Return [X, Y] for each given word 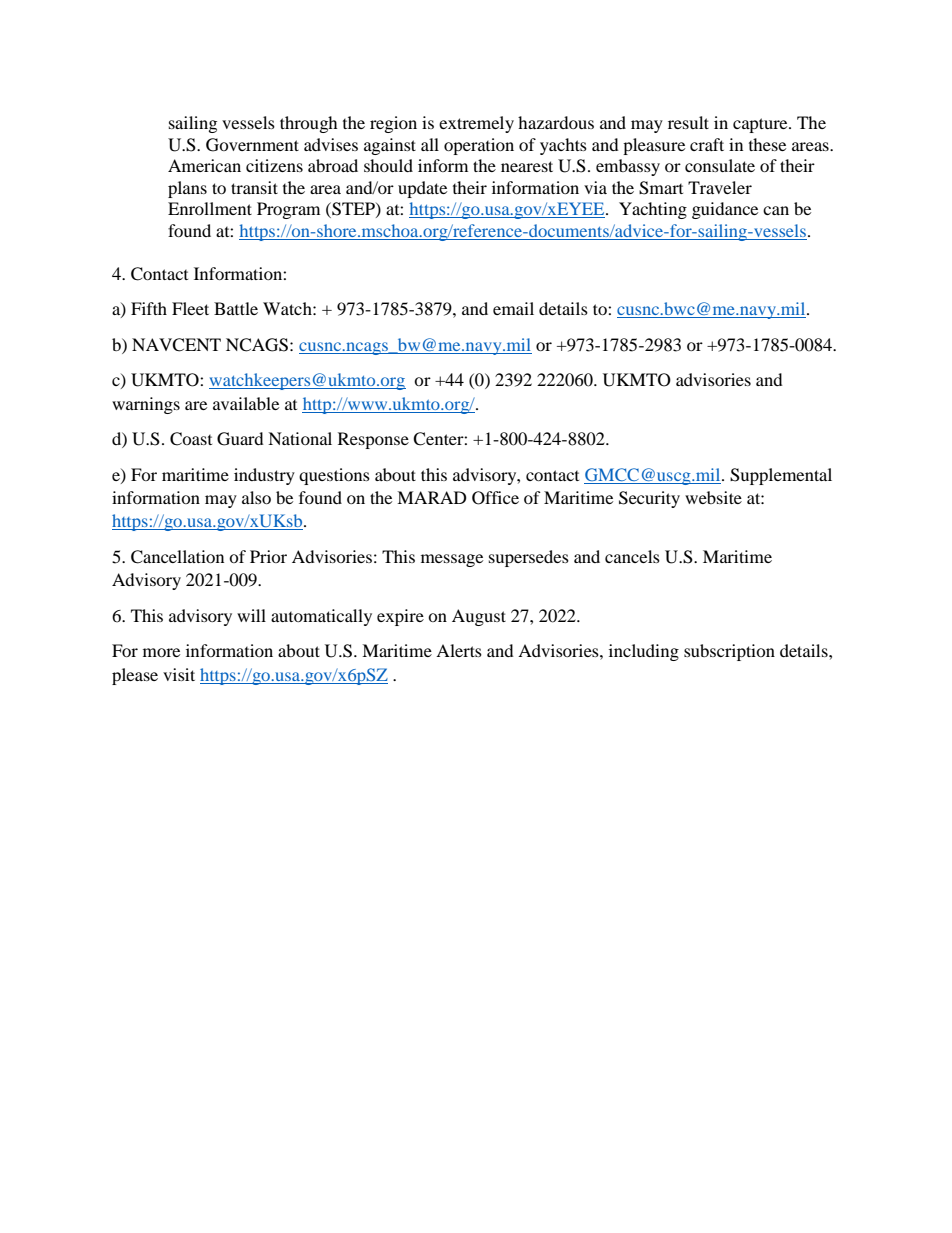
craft [707, 144]
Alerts [459, 650]
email [513, 308]
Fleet [190, 308]
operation [479, 146]
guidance [725, 210]
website [713, 497]
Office [495, 498]
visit [179, 674]
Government [252, 145]
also [256, 497]
